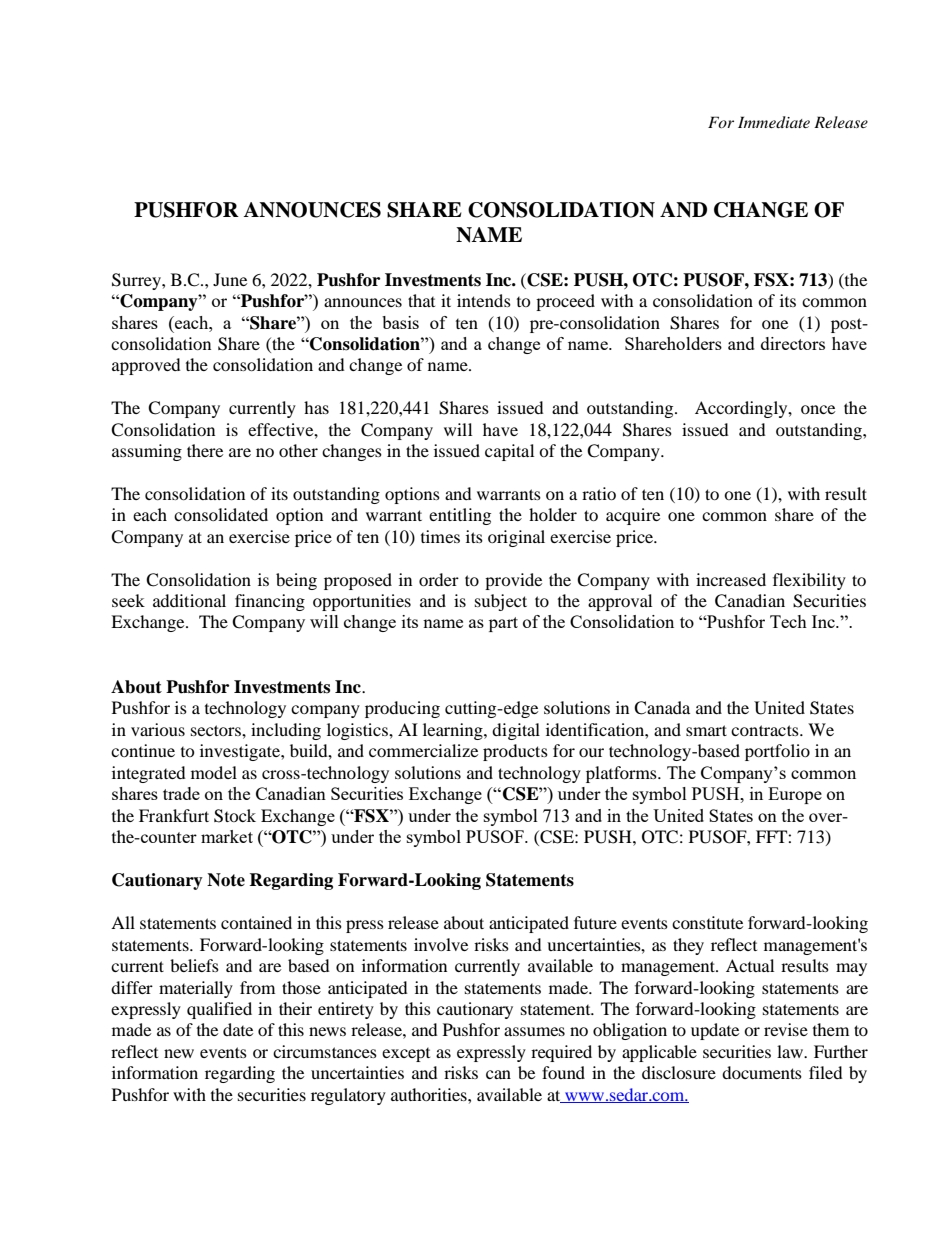  I want to click on intends, so click(484, 300).
